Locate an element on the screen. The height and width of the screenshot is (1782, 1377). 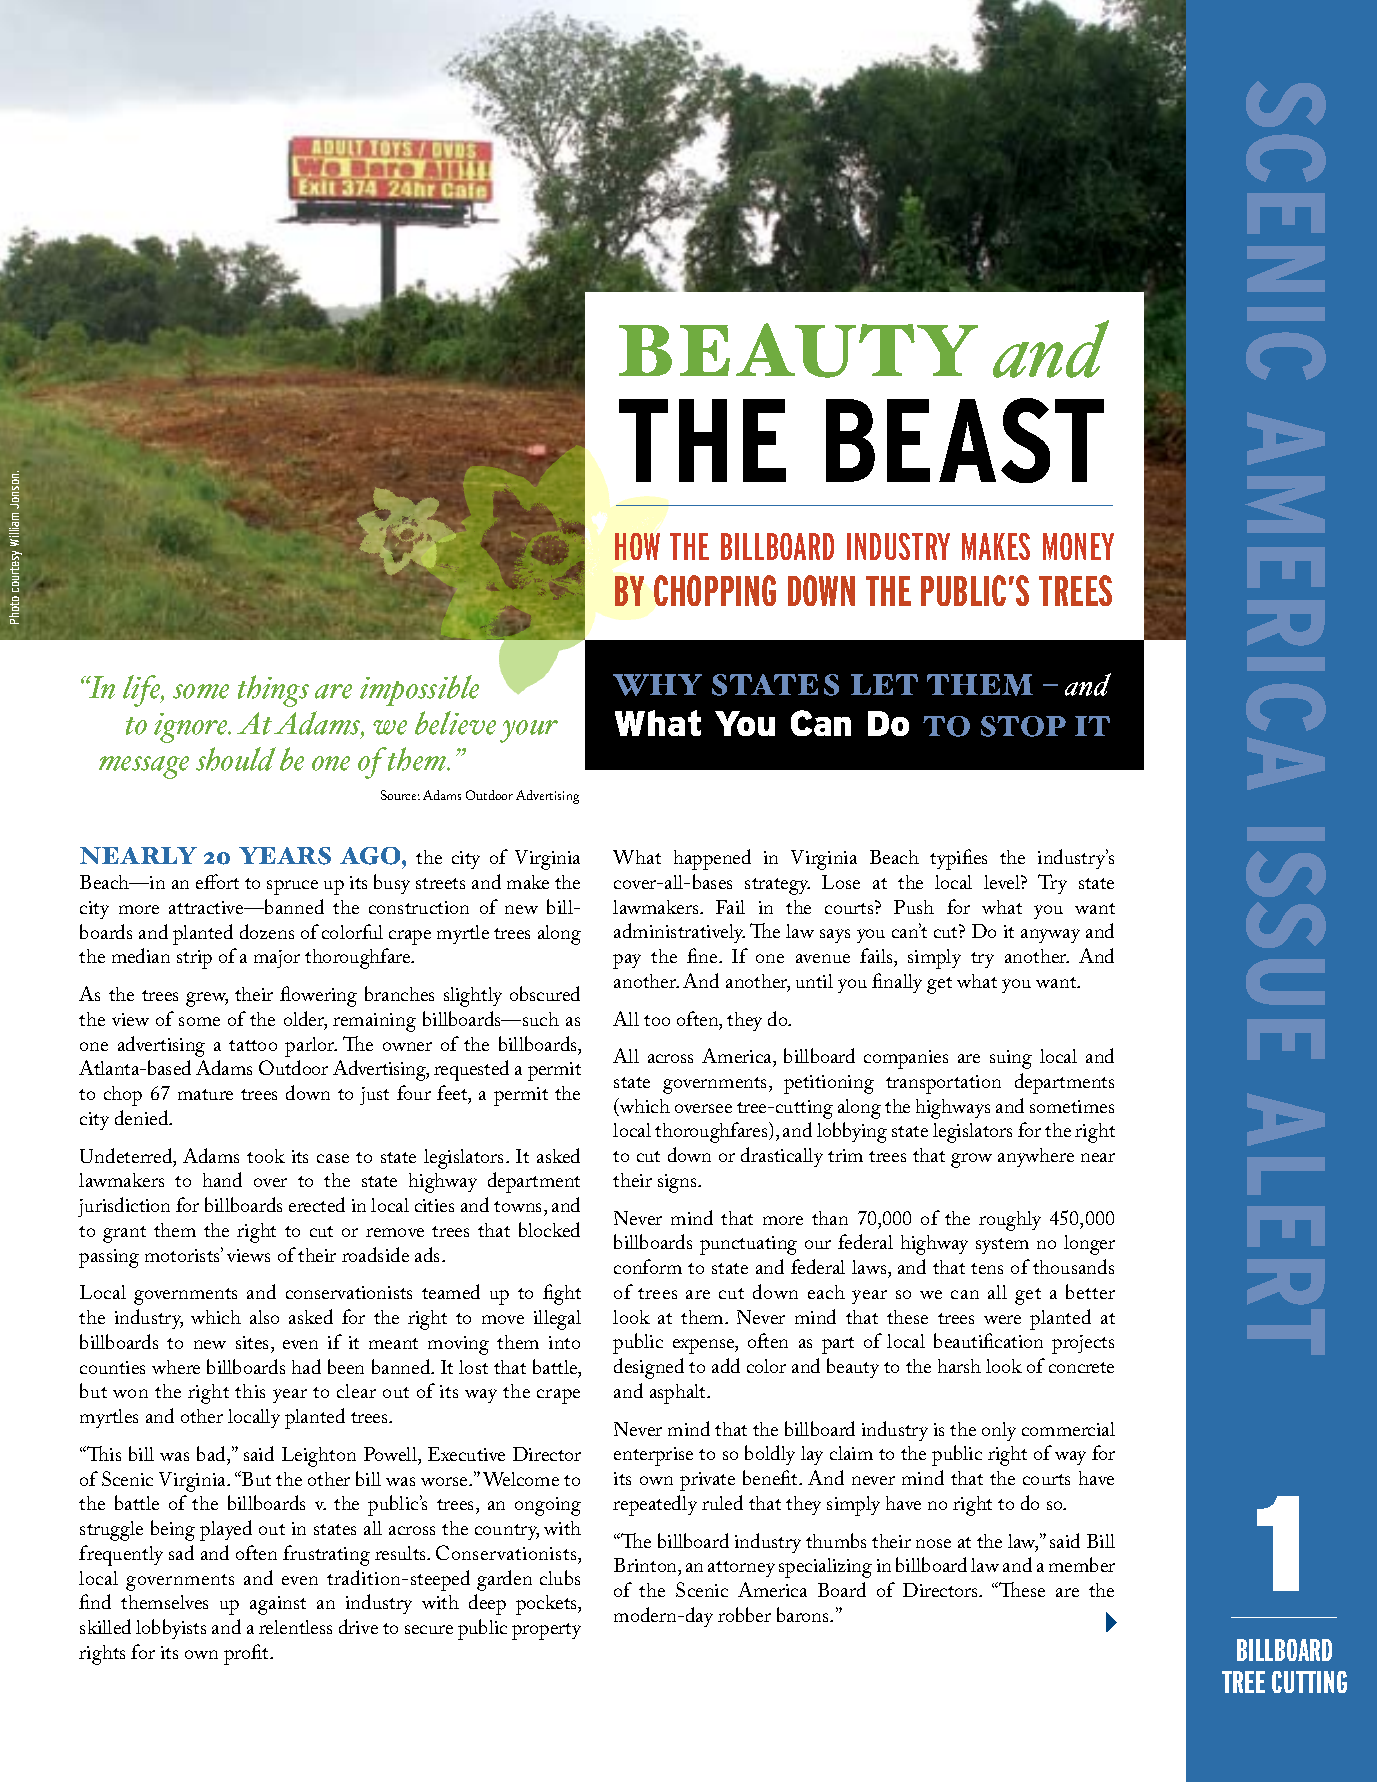
Beast is located at coordinates (965, 440).
